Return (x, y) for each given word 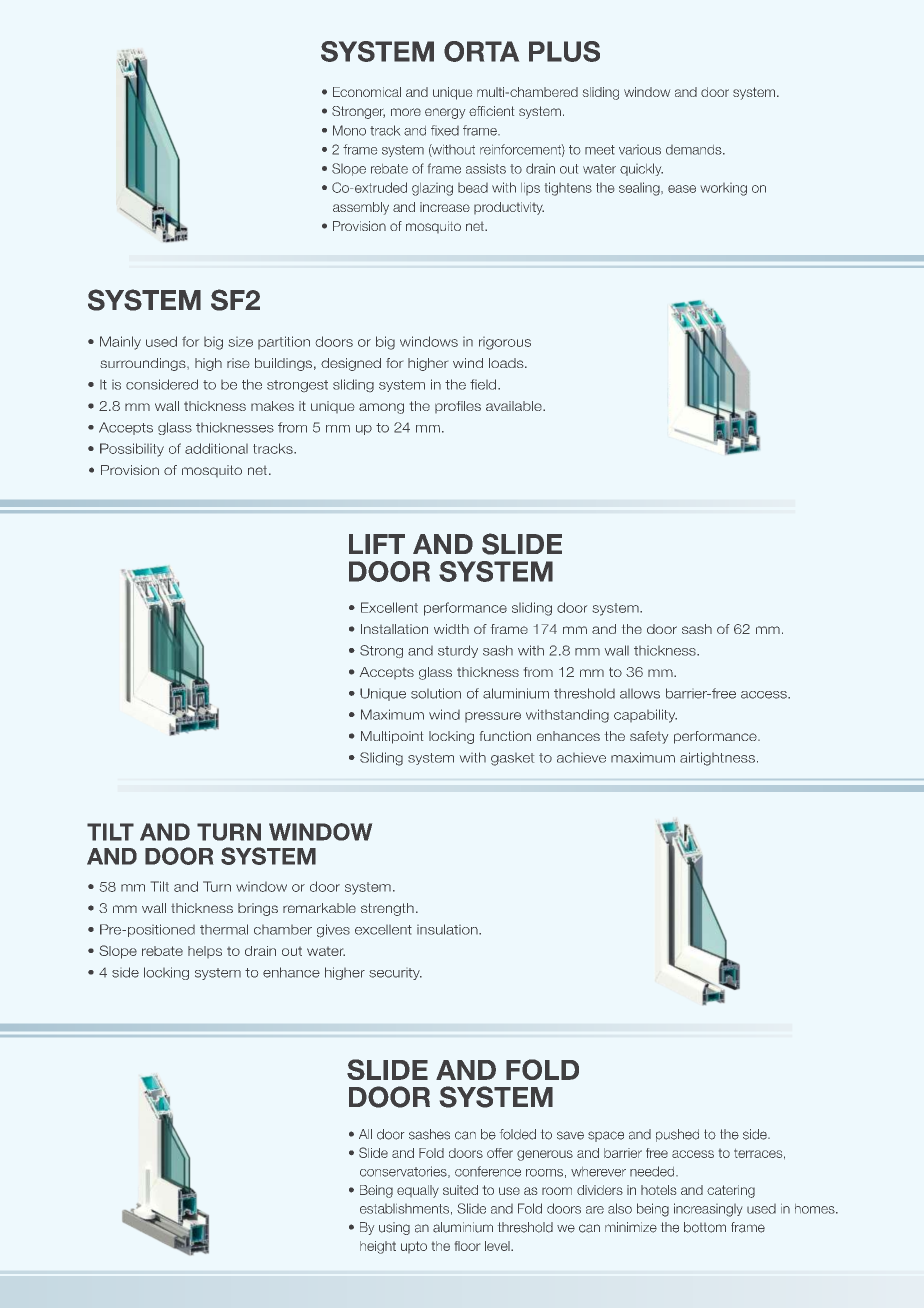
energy (445, 113)
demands (695, 150)
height (378, 1247)
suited (460, 1190)
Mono (349, 130)
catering (731, 1191)
